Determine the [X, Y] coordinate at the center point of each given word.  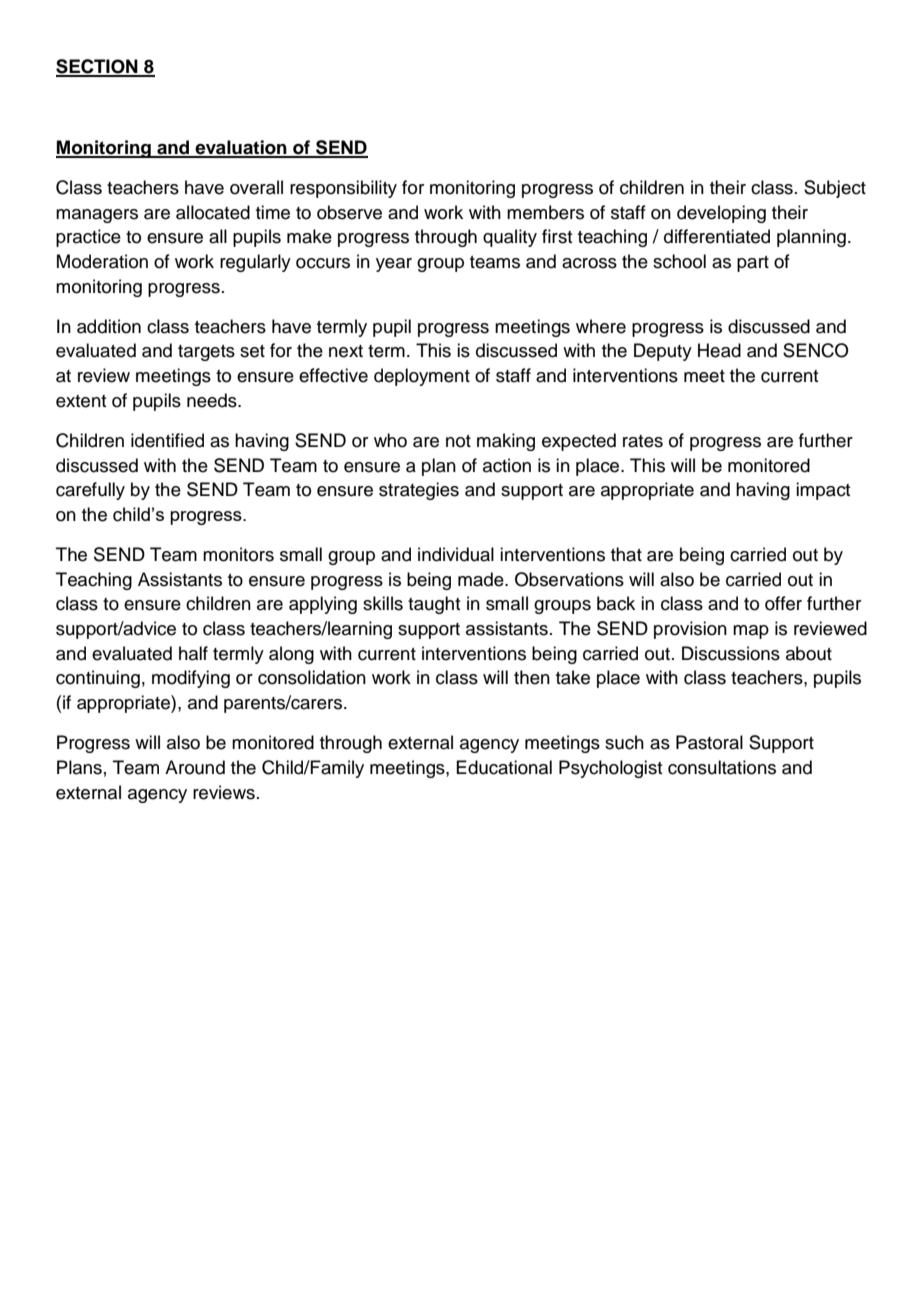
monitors [238, 554]
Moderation [102, 261]
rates [643, 441]
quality [510, 238]
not [458, 441]
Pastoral [709, 742]
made [482, 579]
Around [195, 767]
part [753, 264]
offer [783, 603]
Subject [835, 189]
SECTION [98, 67]
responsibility [343, 189]
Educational [504, 767]
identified [167, 440]
